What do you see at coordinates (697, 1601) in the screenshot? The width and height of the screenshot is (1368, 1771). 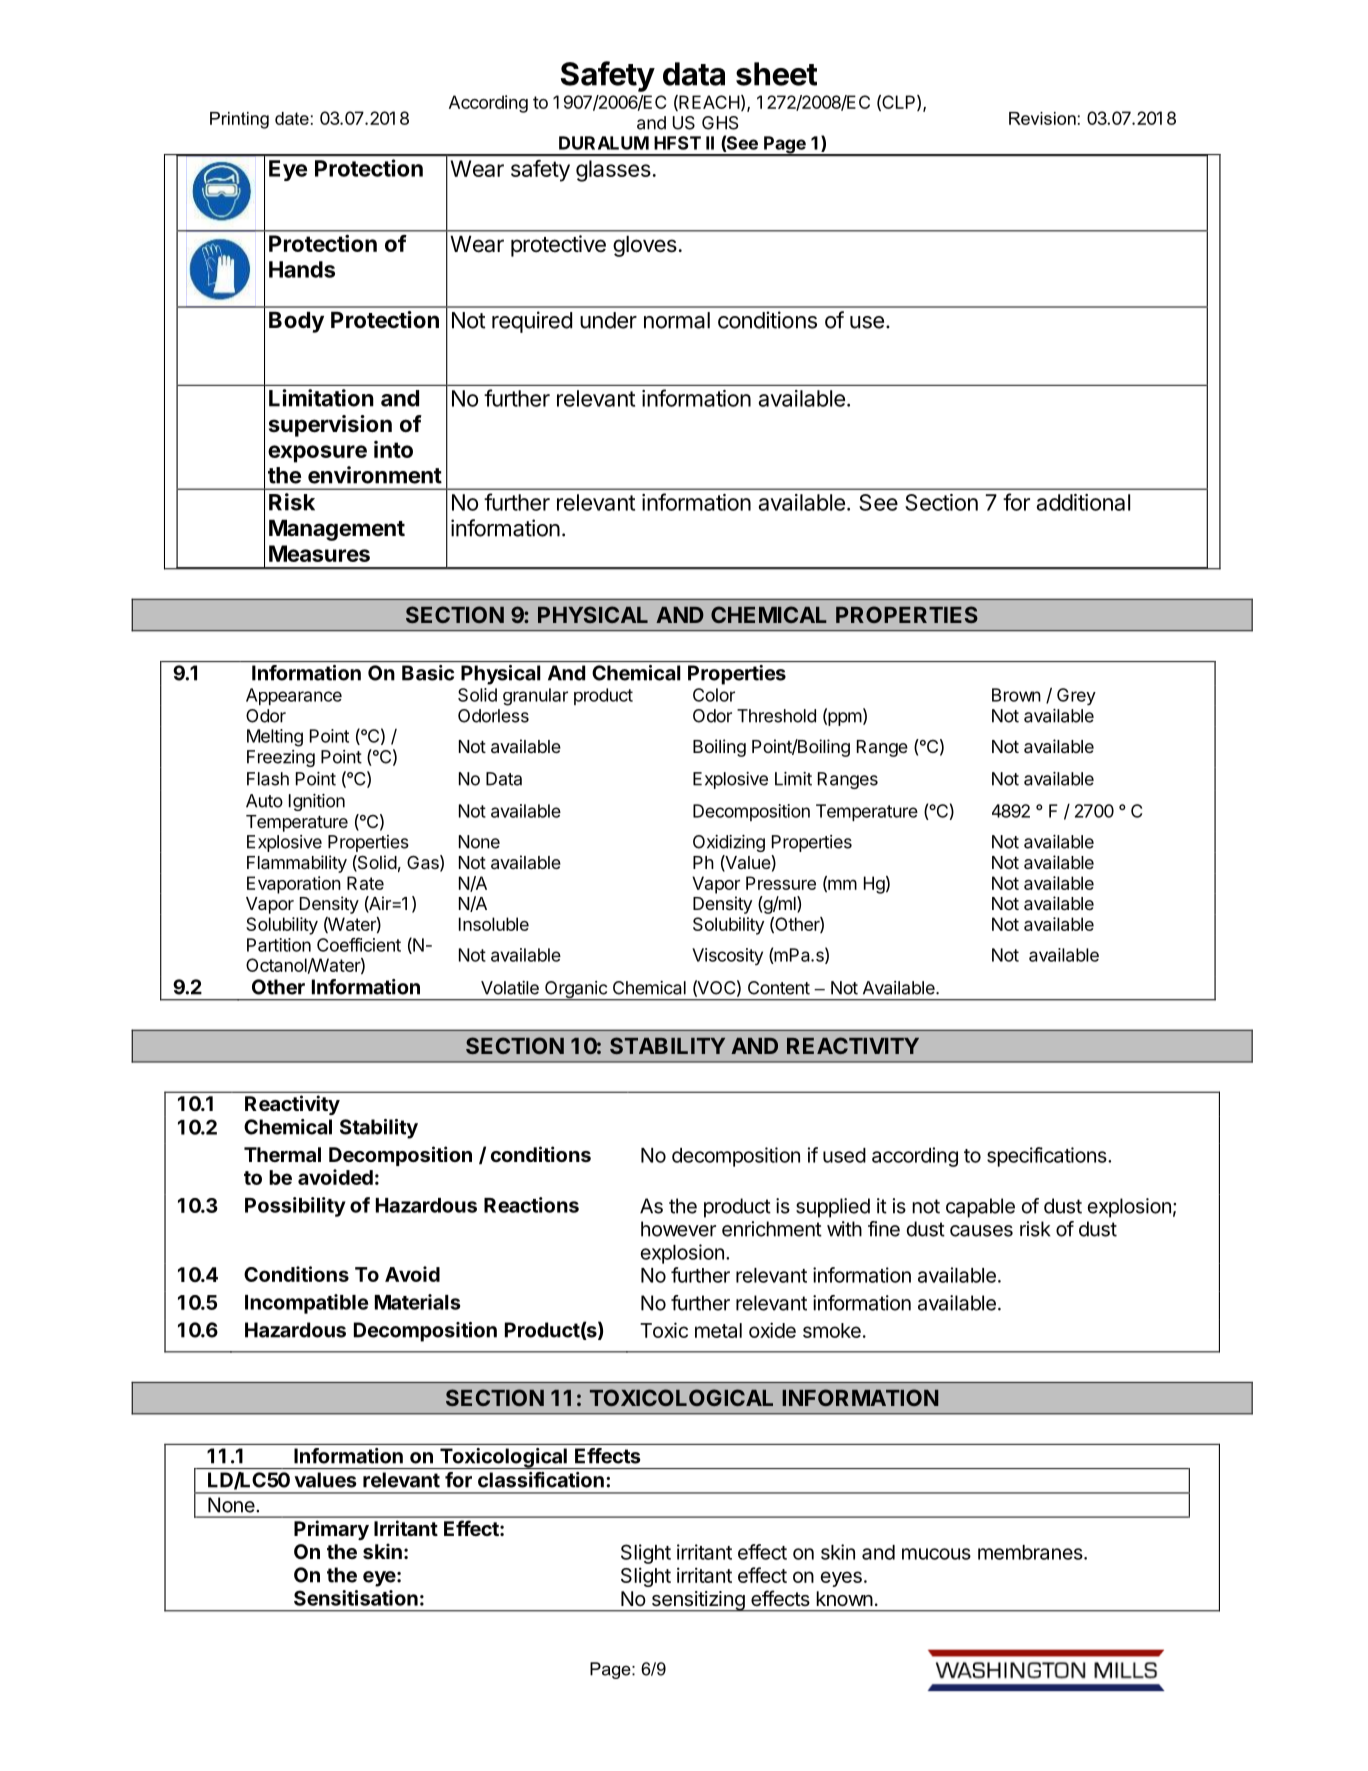 I see `sensitizing` at bounding box center [697, 1601].
